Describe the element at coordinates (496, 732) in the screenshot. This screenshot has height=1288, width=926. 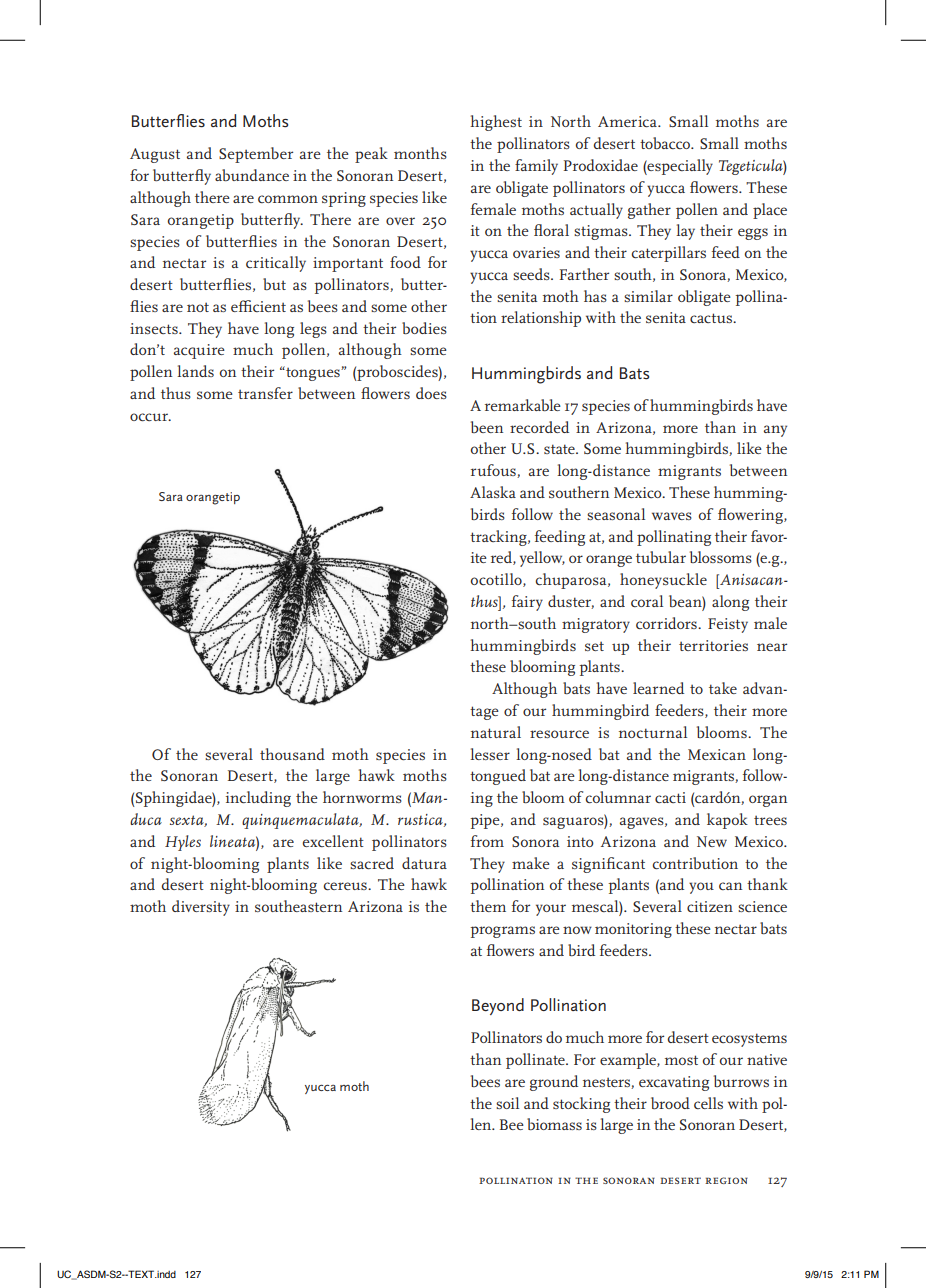
I see `natural` at that location.
